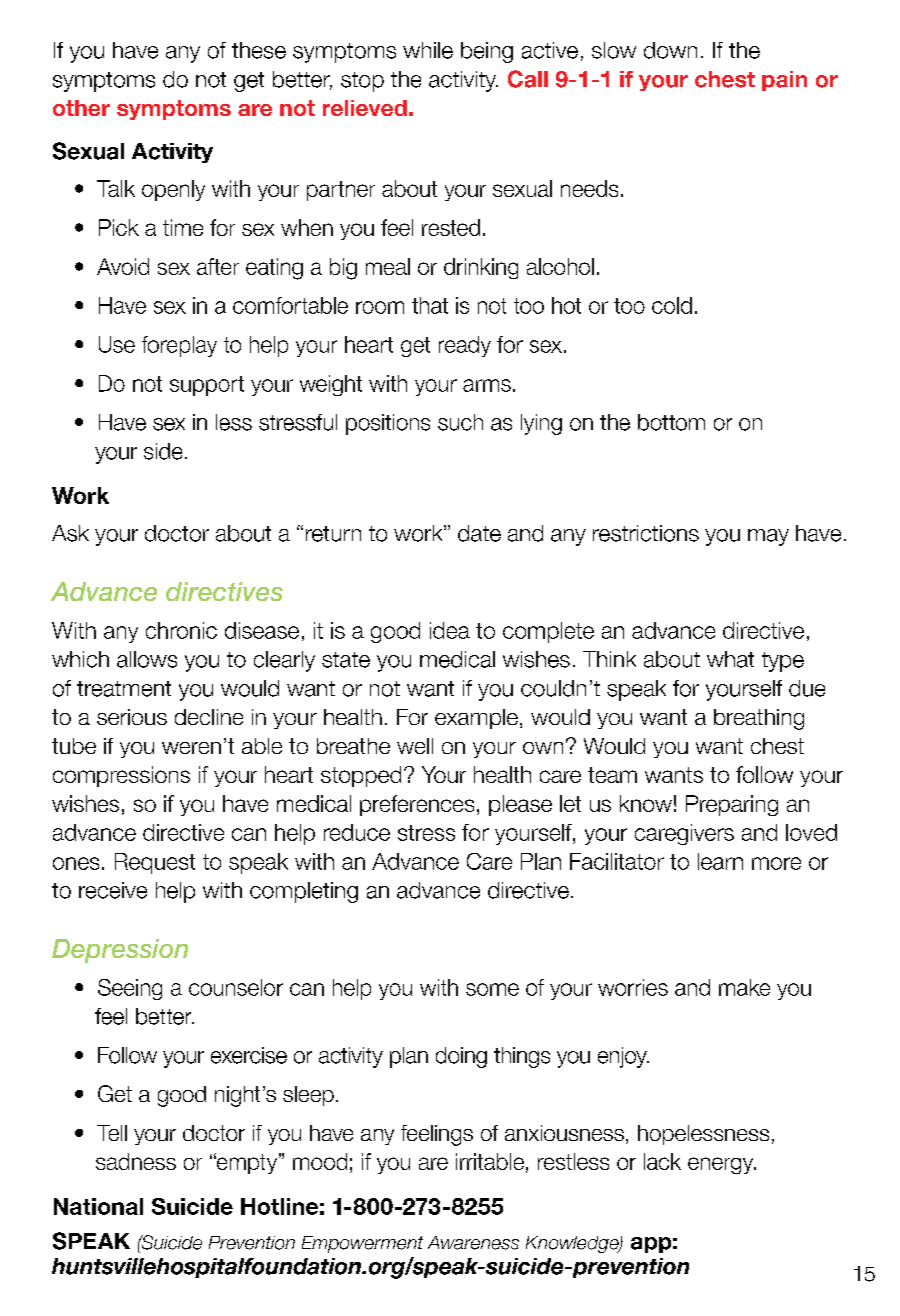 The image size is (900, 1316). What do you see at coordinates (155, 863) in the image?
I see `Request` at bounding box center [155, 863].
